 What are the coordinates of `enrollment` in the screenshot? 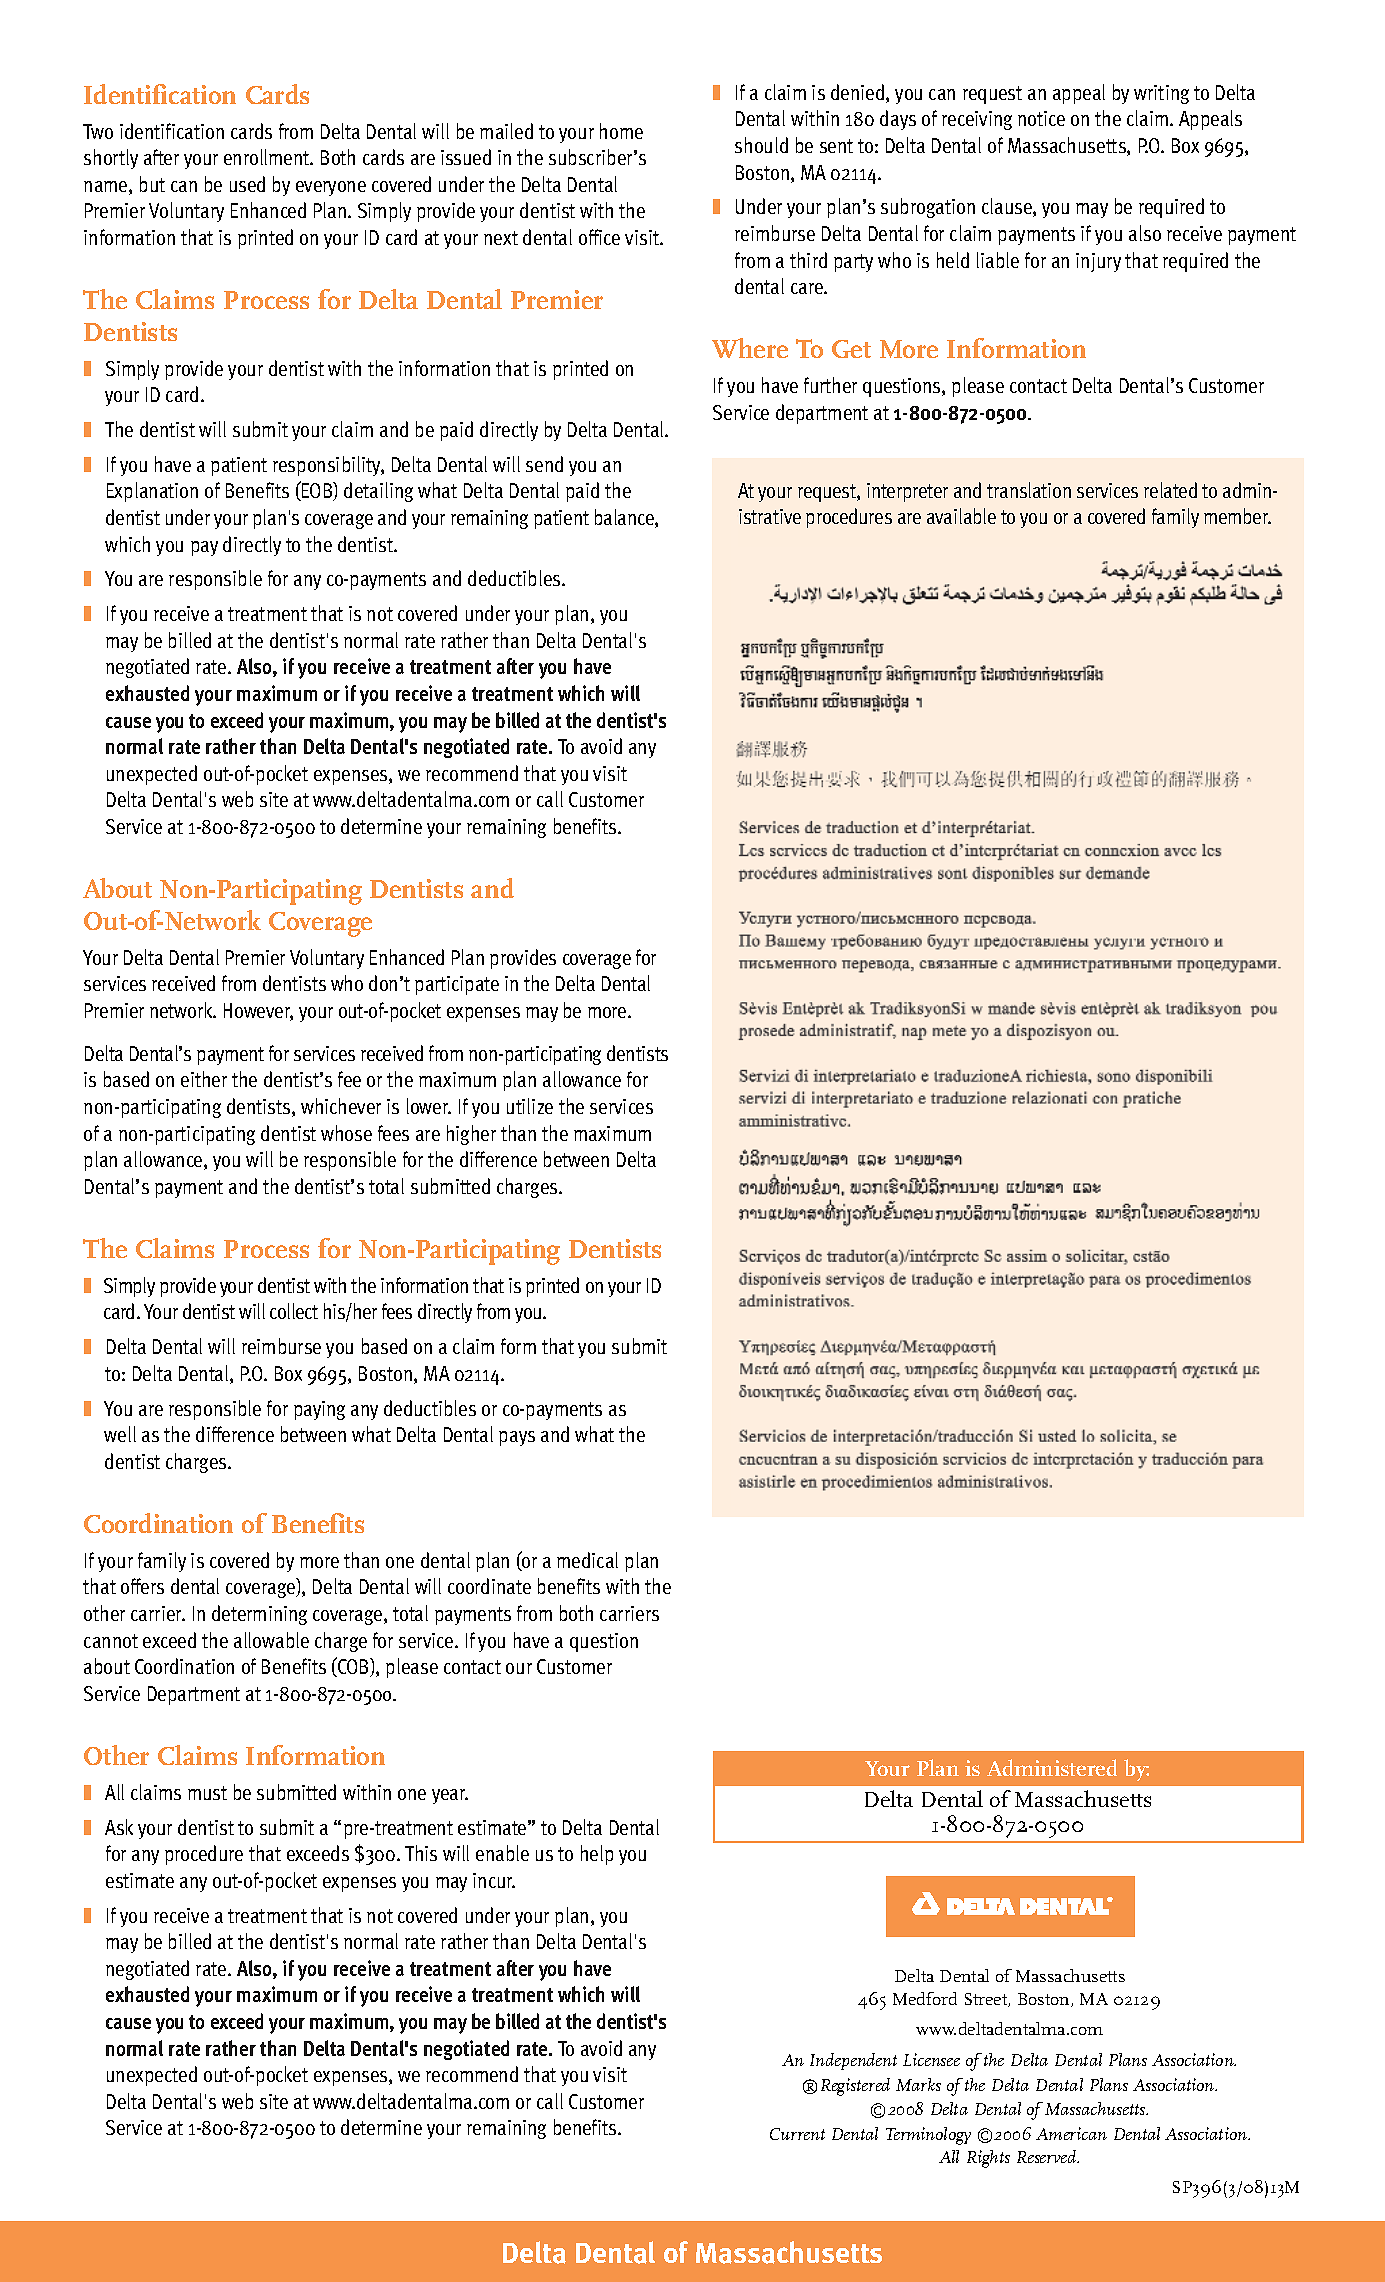 It's located at (268, 157).
